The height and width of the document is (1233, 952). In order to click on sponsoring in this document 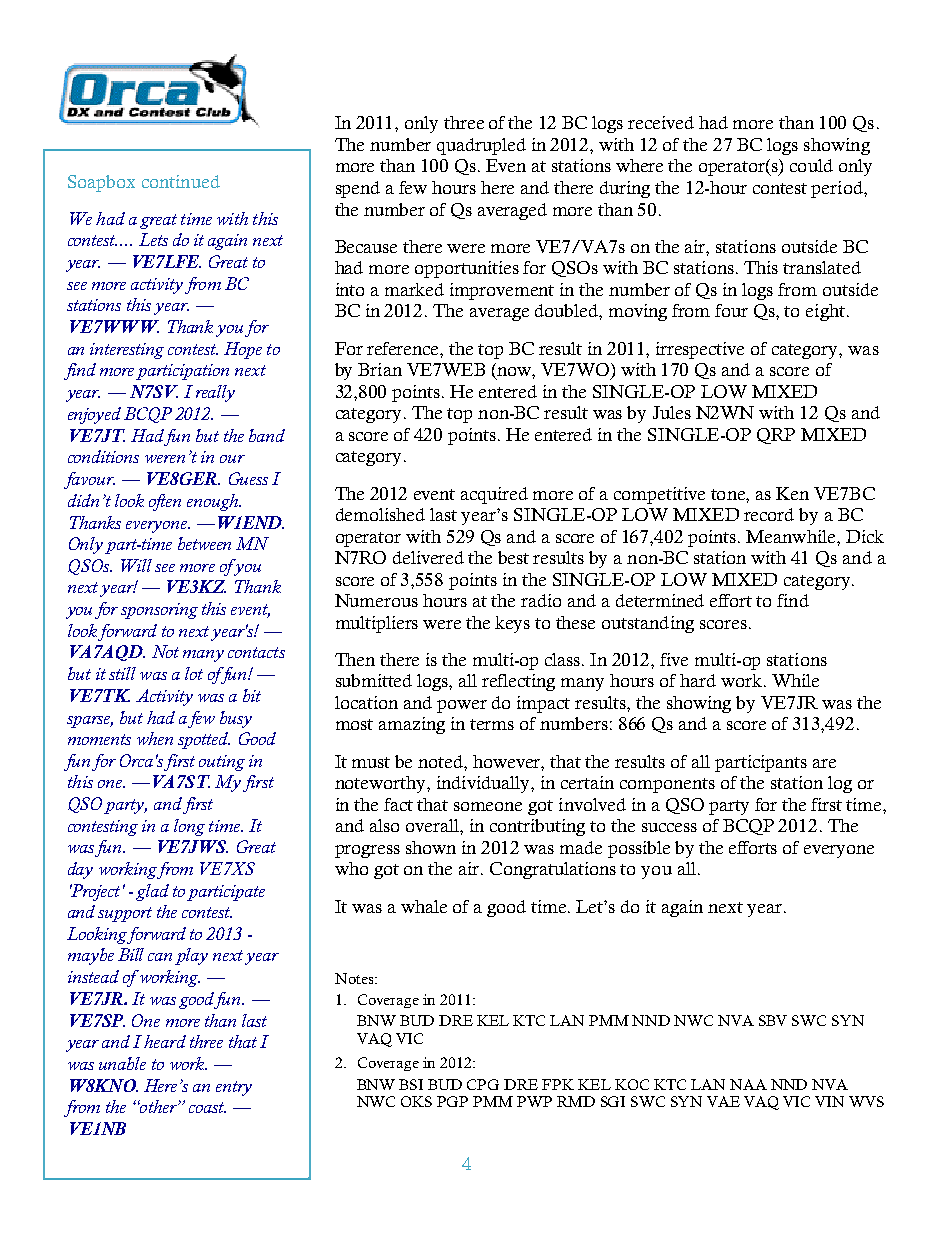, I will do `click(159, 611)`.
